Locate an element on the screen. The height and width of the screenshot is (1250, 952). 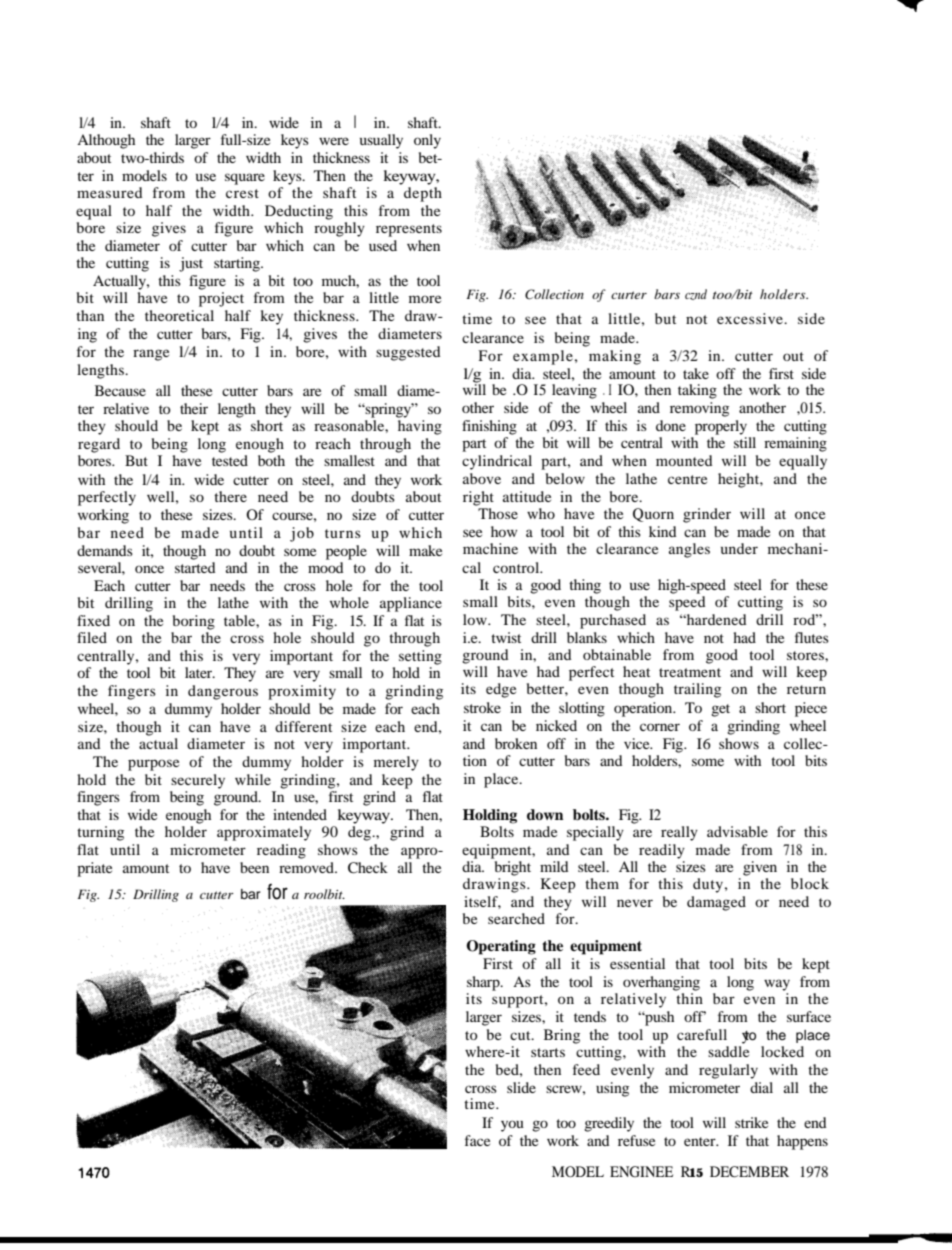
excessive is located at coordinates (751, 318).
